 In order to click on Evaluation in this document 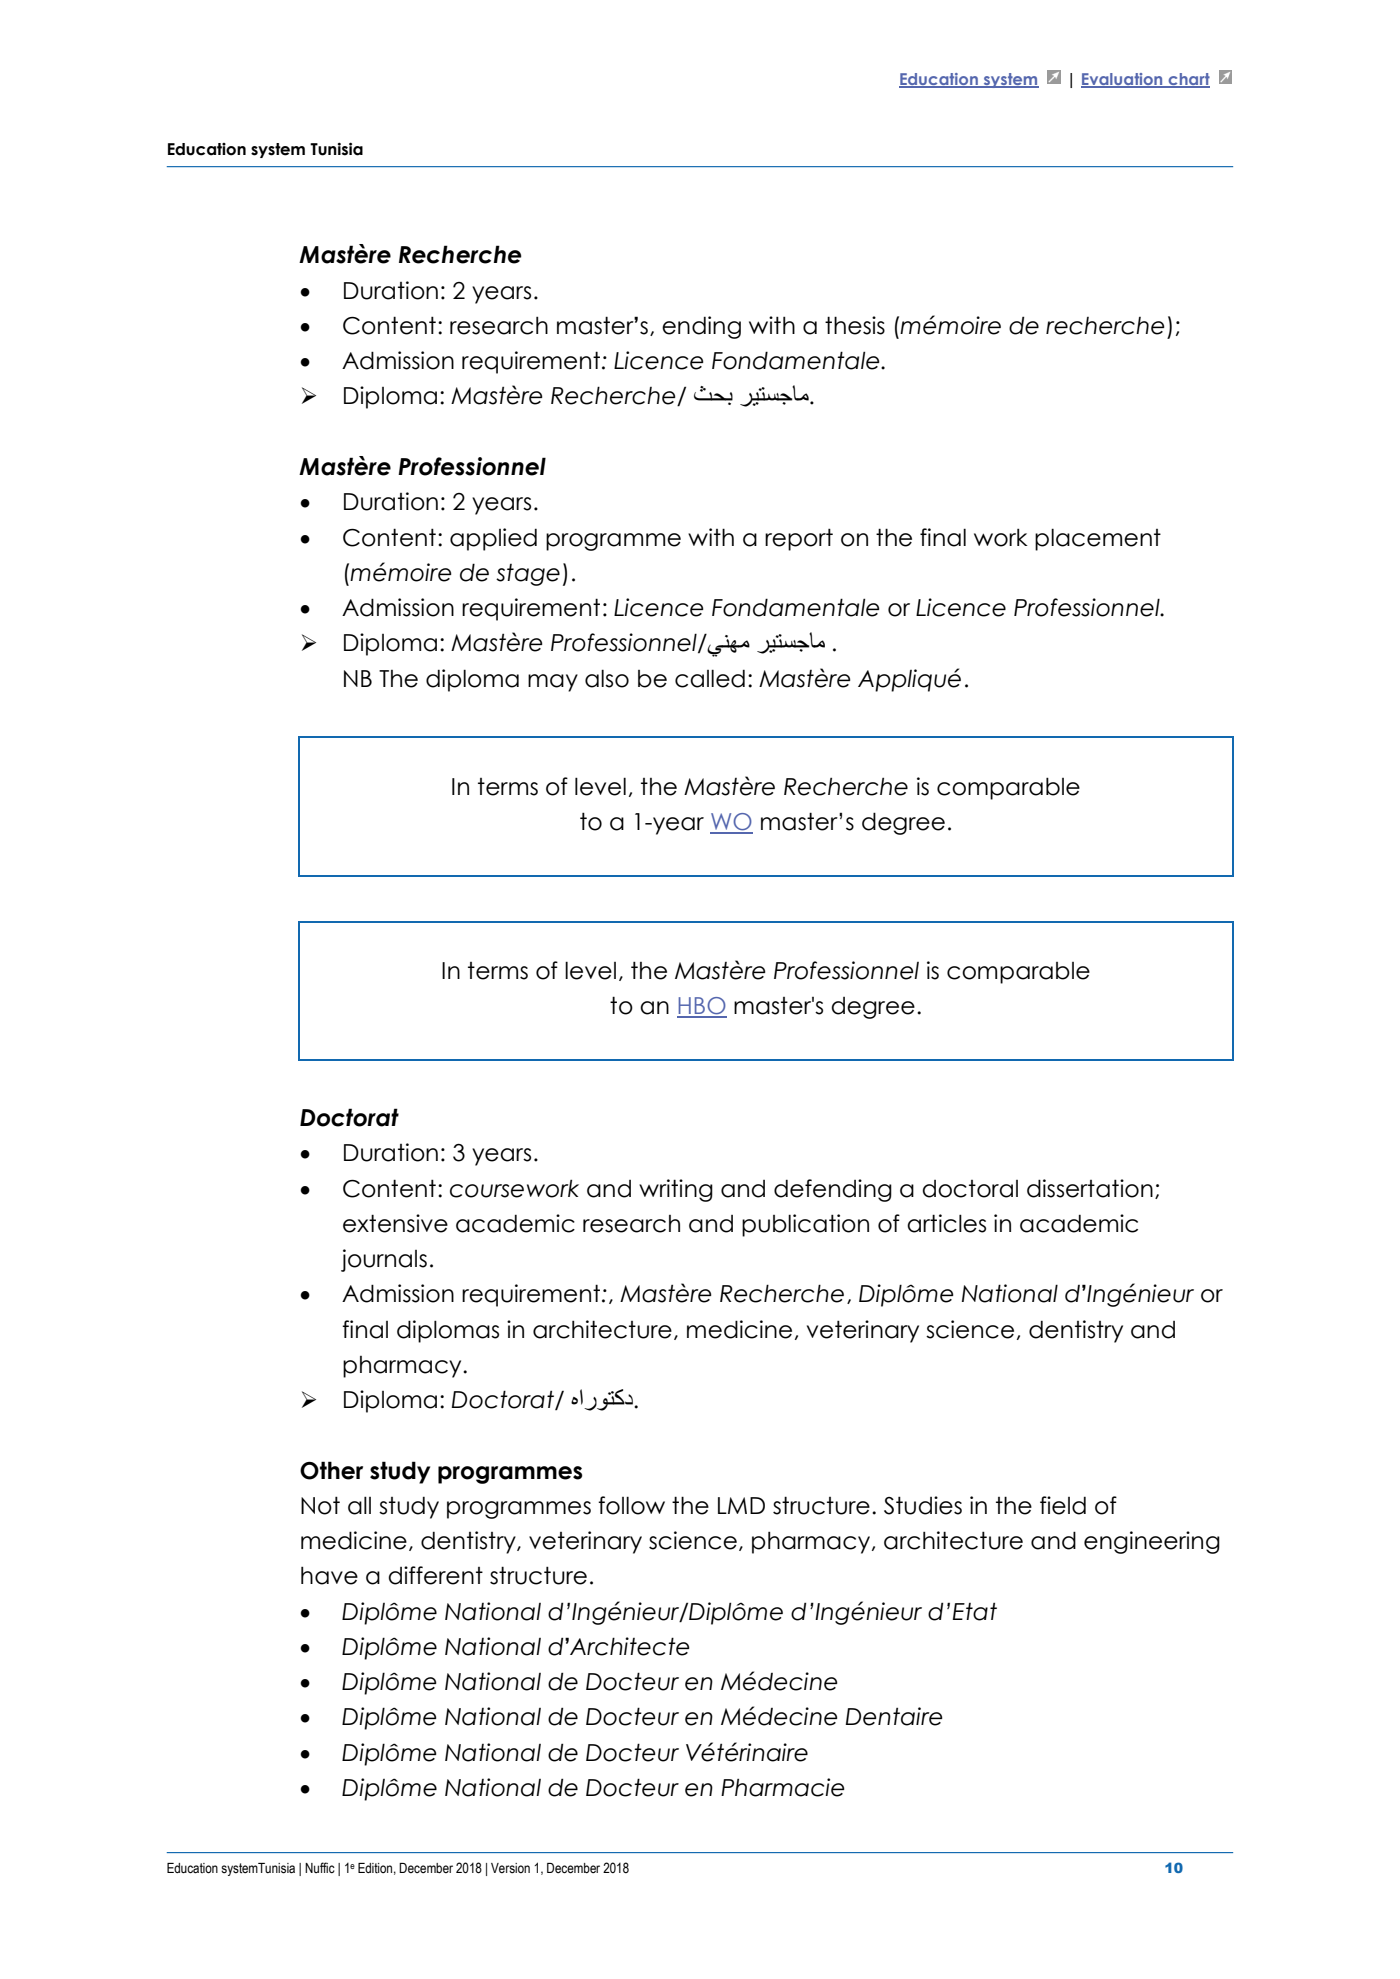, I will do `click(1123, 80)`.
